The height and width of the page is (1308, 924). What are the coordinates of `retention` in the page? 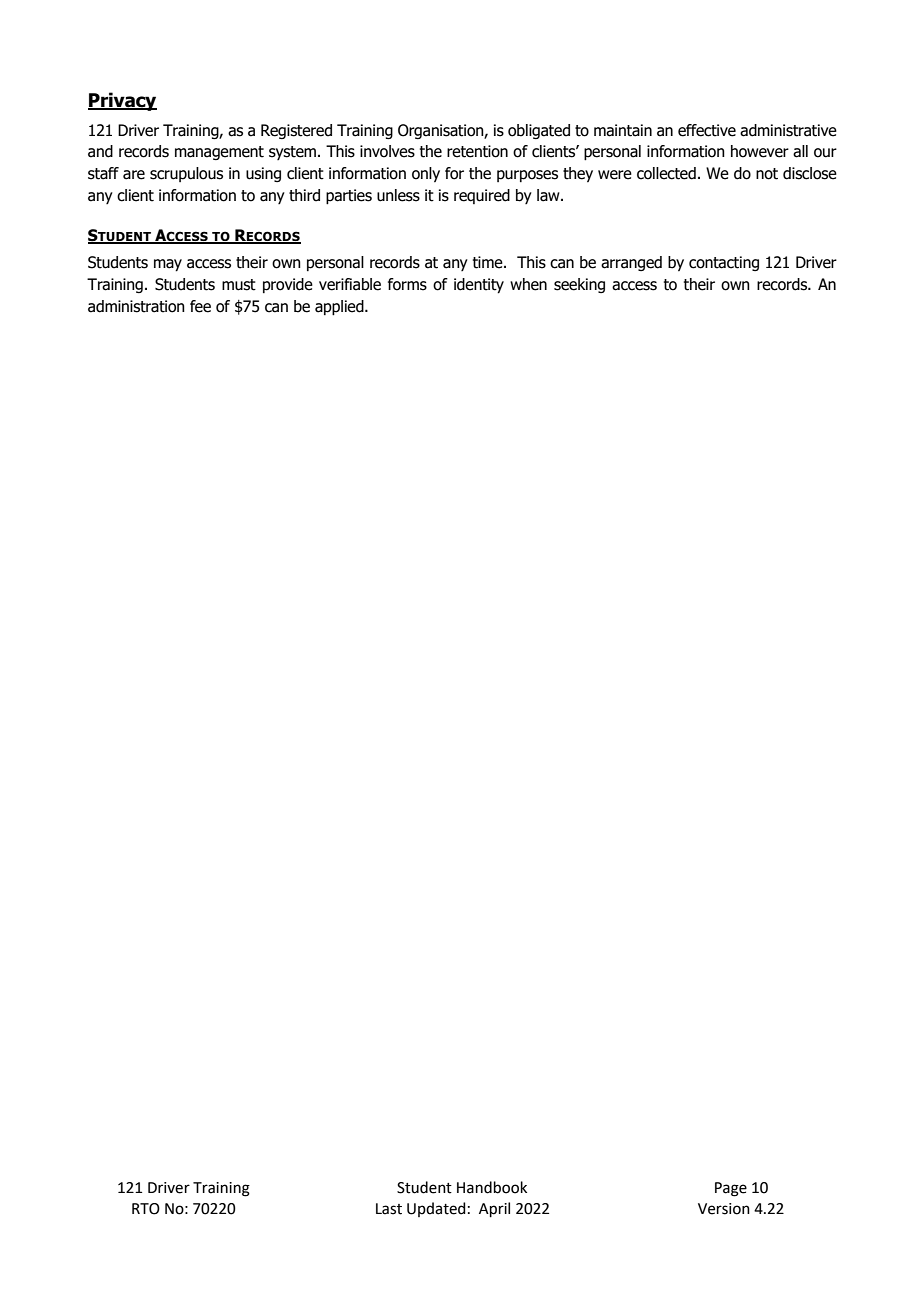 It's located at (477, 151).
